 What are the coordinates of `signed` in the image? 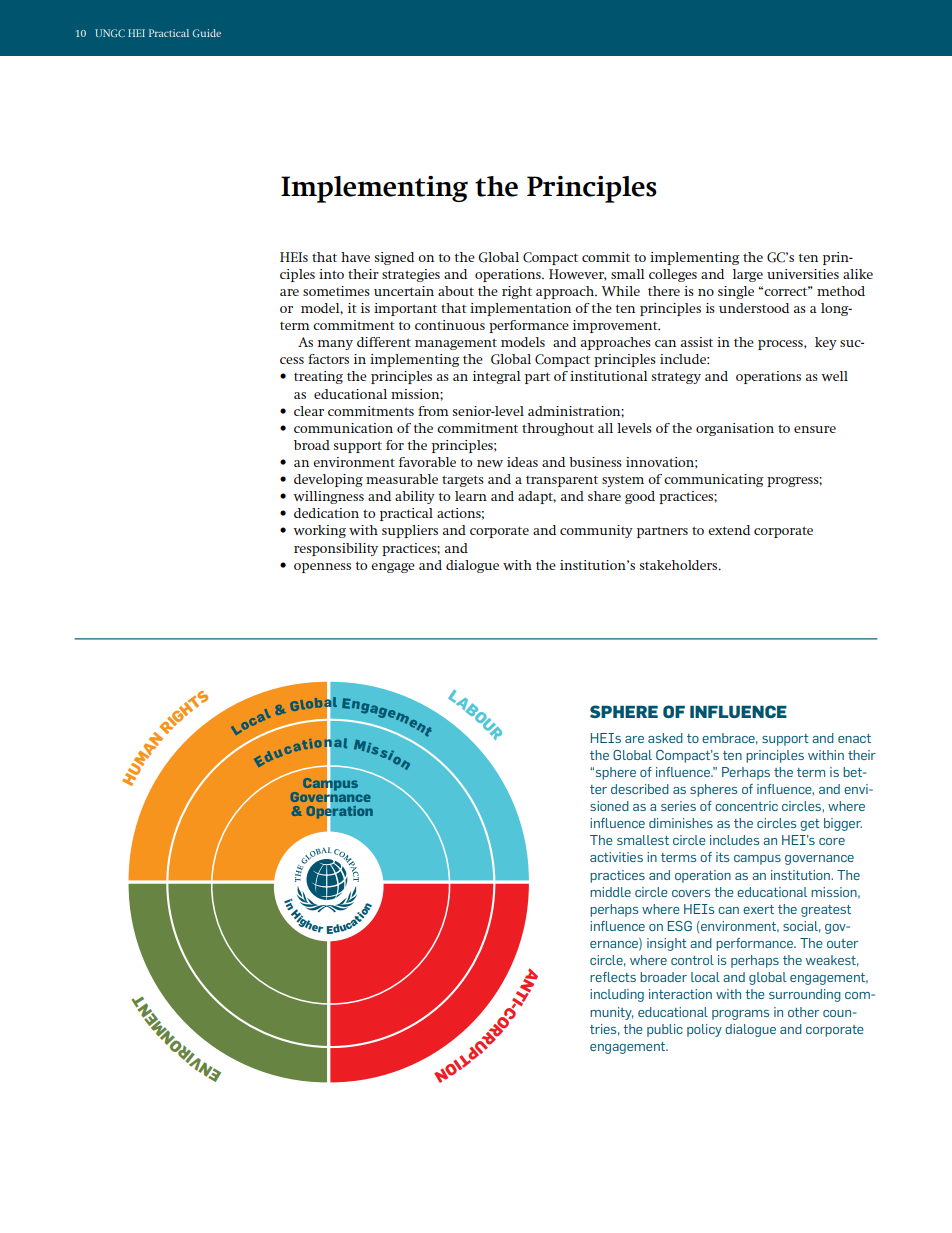 It's located at (394, 258).
